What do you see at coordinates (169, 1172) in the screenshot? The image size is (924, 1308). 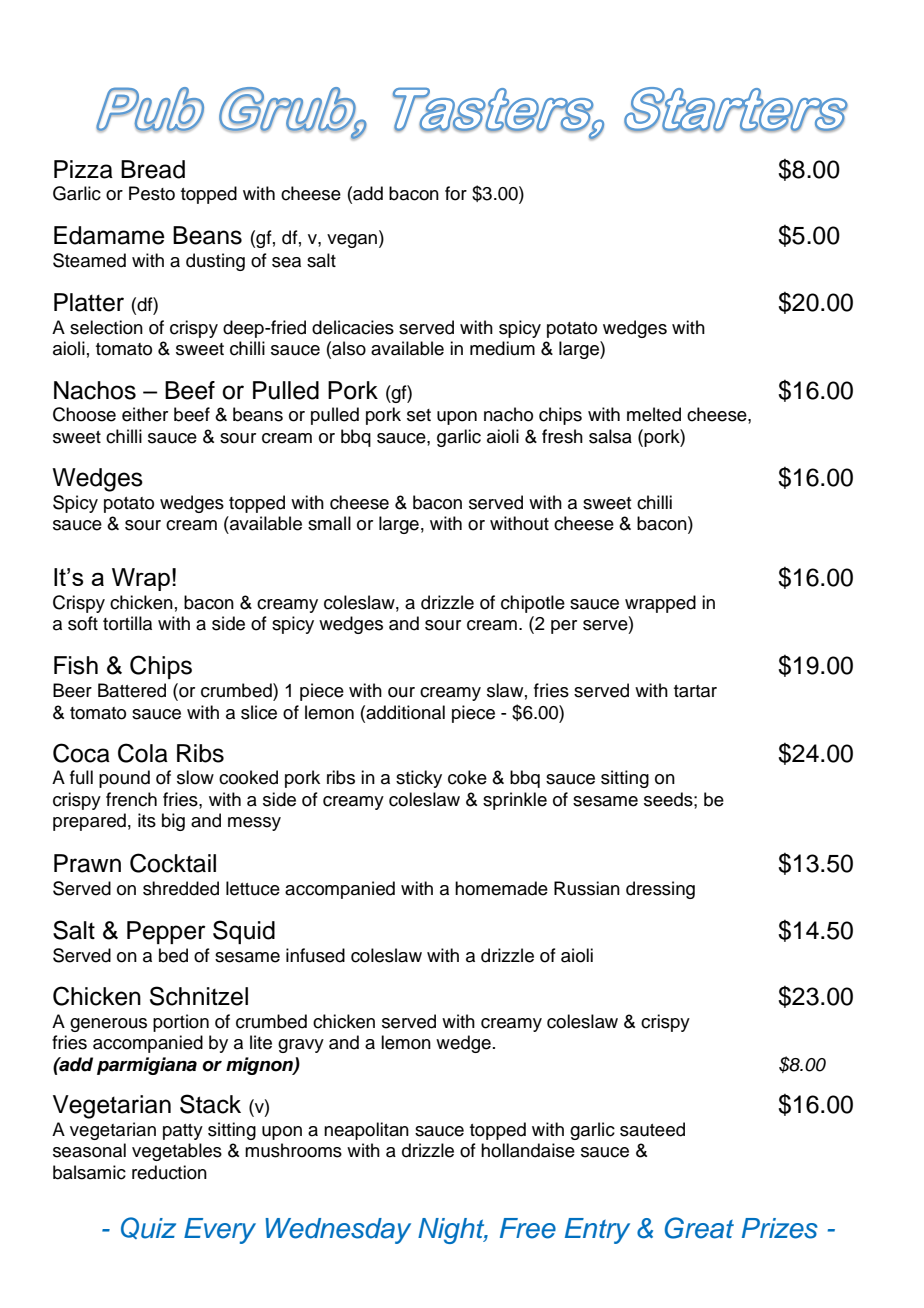 I see `reduction` at bounding box center [169, 1172].
